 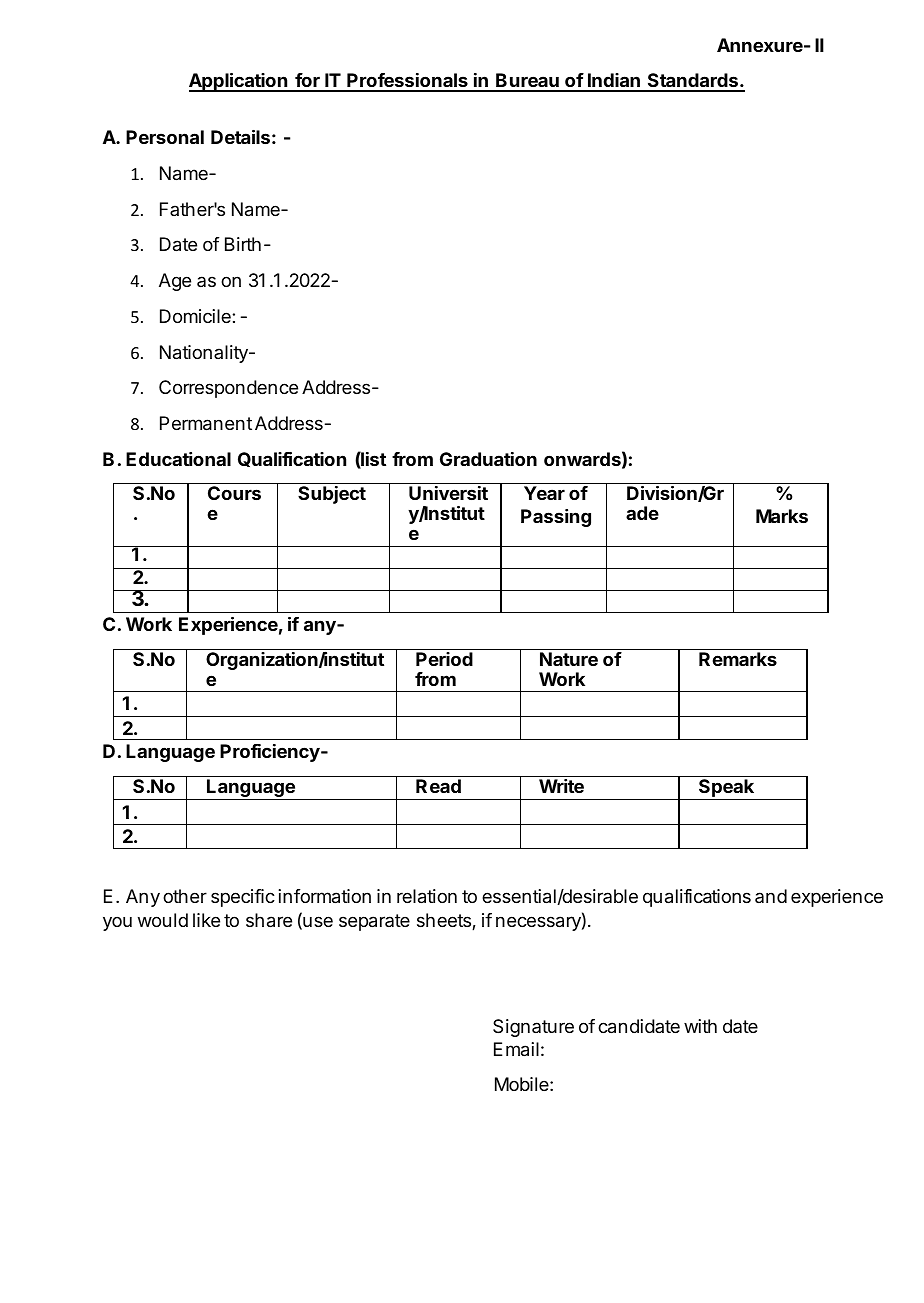 What do you see at coordinates (642, 513) in the page?
I see `ade` at bounding box center [642, 513].
